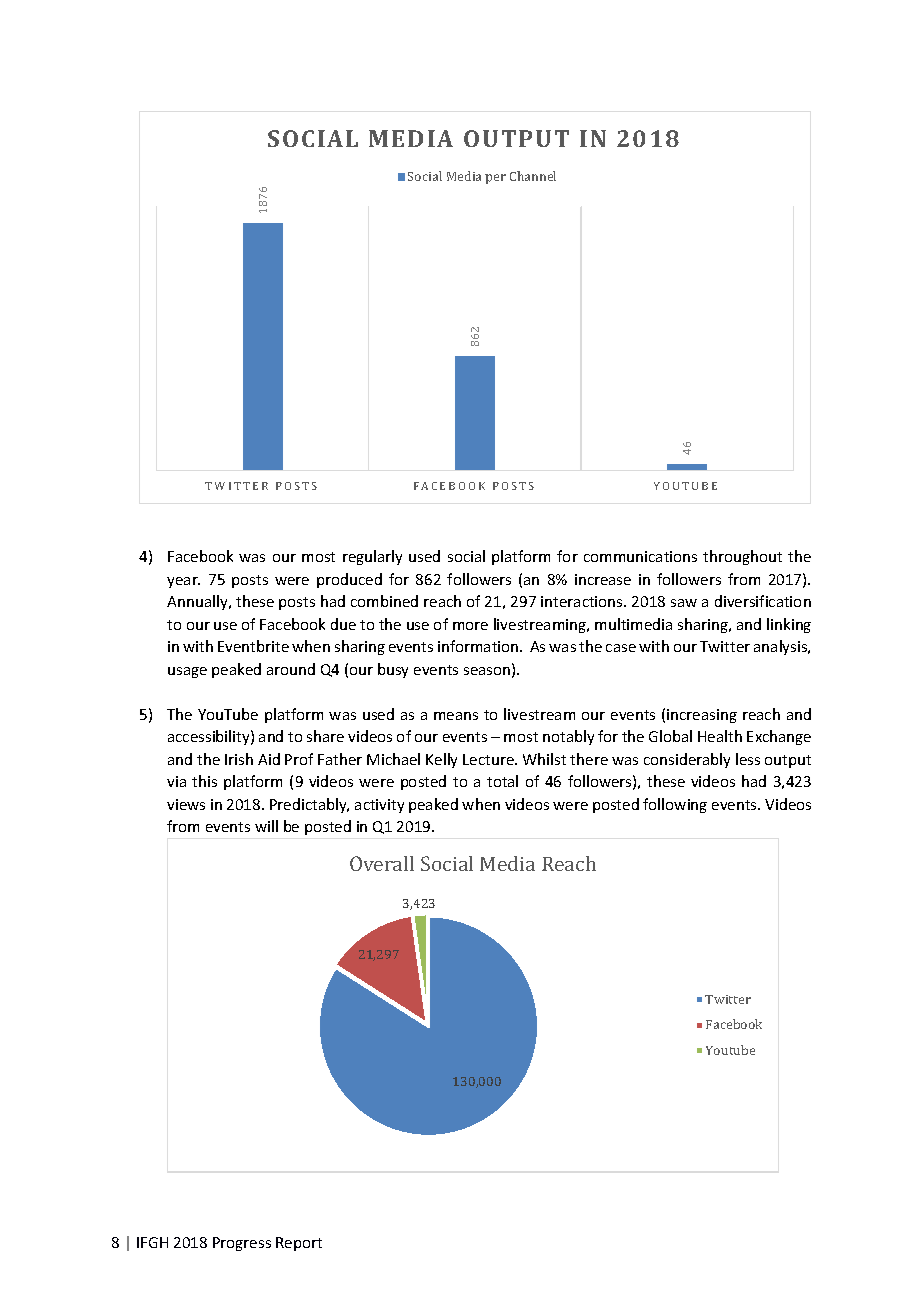 This screenshot has height=1308, width=924. I want to click on activity, so click(379, 806).
